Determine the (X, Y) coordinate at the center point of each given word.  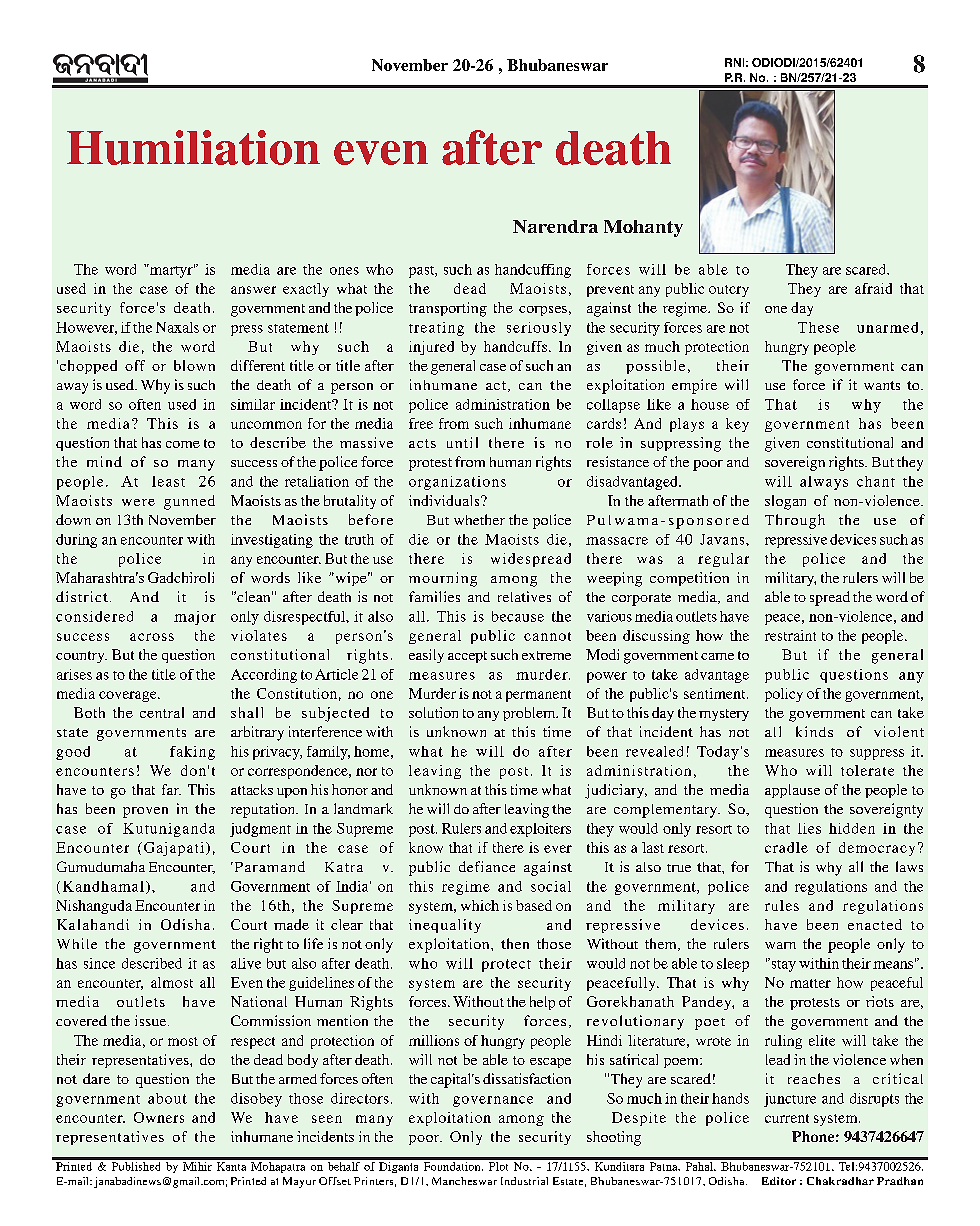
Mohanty (643, 228)
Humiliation (193, 147)
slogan (785, 502)
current (787, 1118)
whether (479, 519)
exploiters (540, 830)
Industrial (524, 1181)
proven (145, 812)
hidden (852, 828)
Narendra (555, 226)
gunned (189, 502)
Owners (159, 1117)
